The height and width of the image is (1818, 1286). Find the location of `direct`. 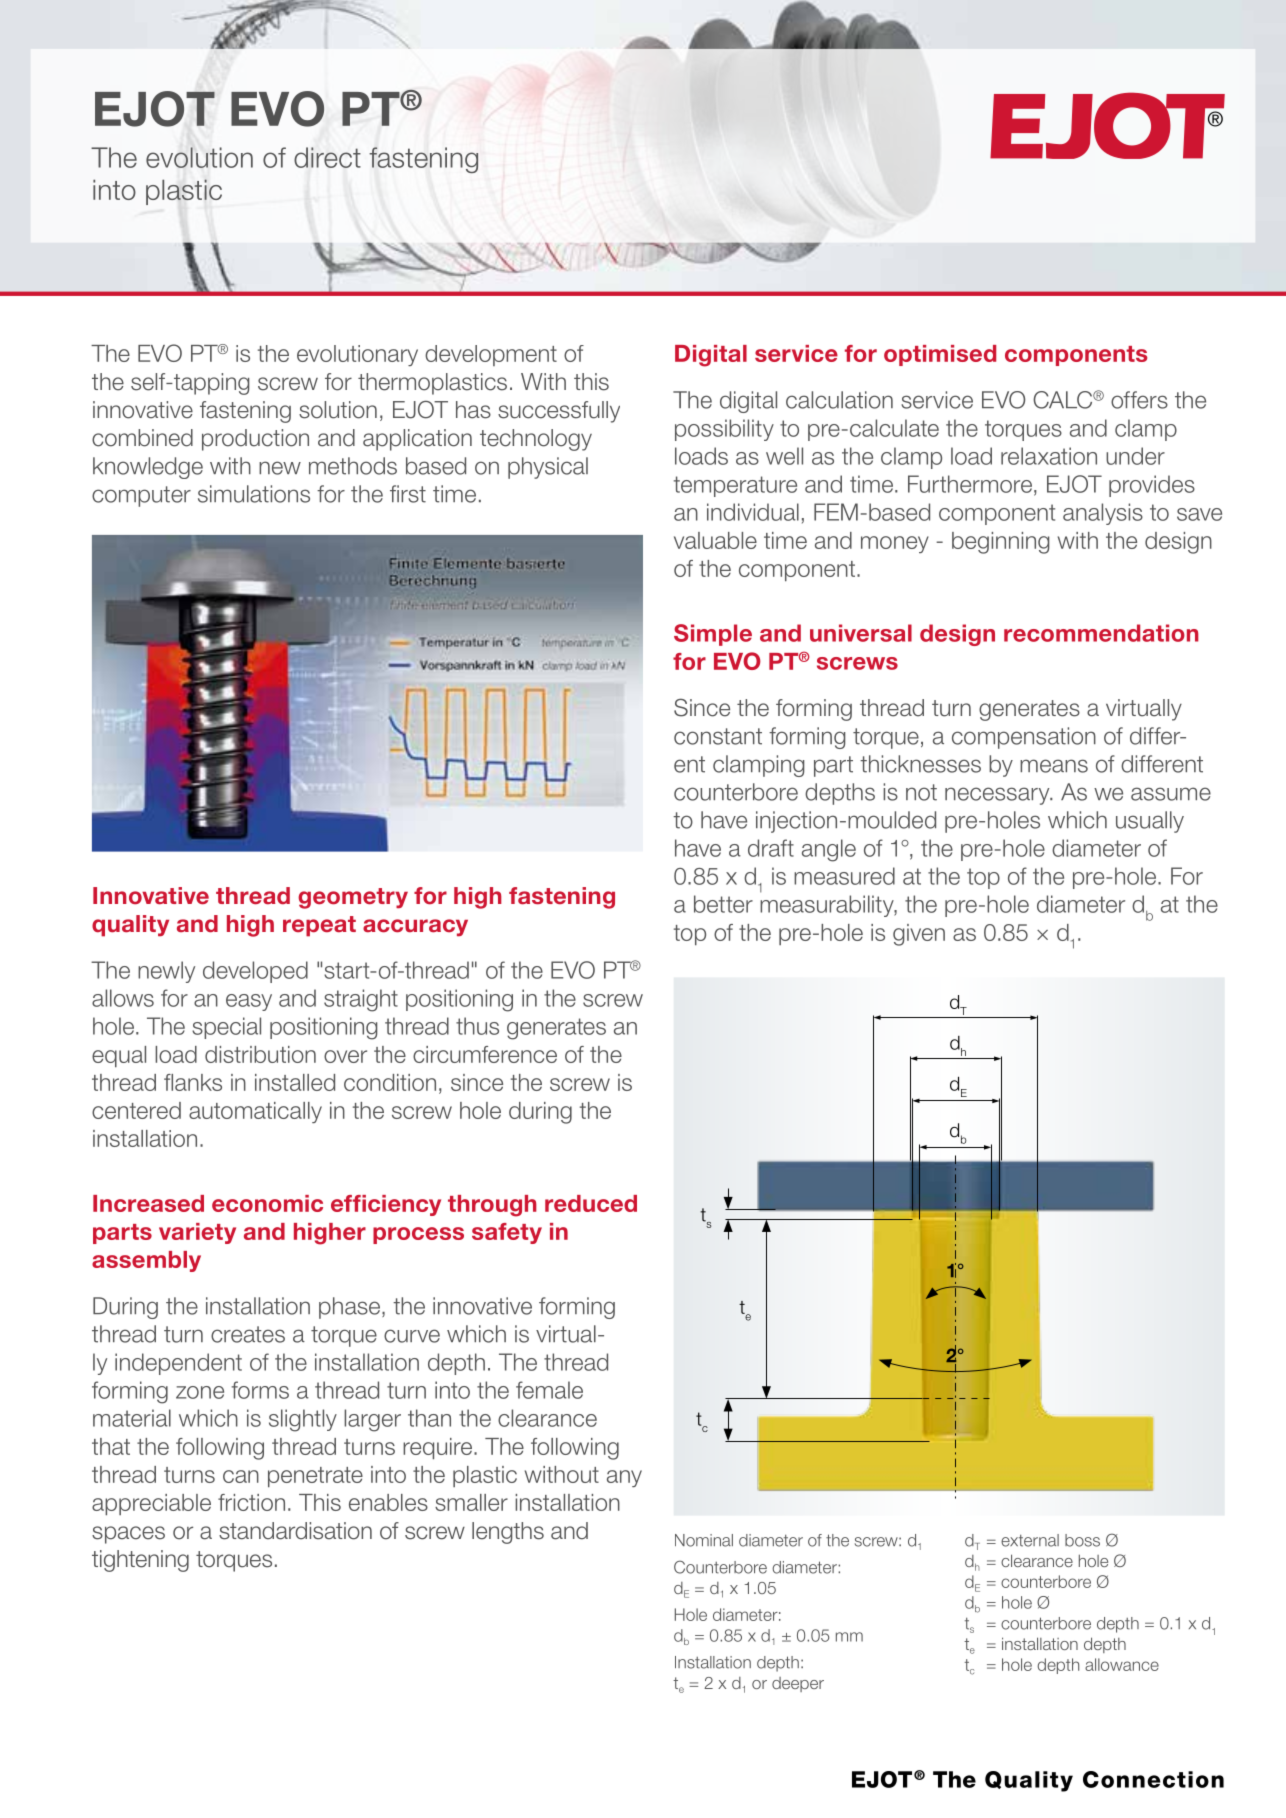

direct is located at coordinates (327, 157).
